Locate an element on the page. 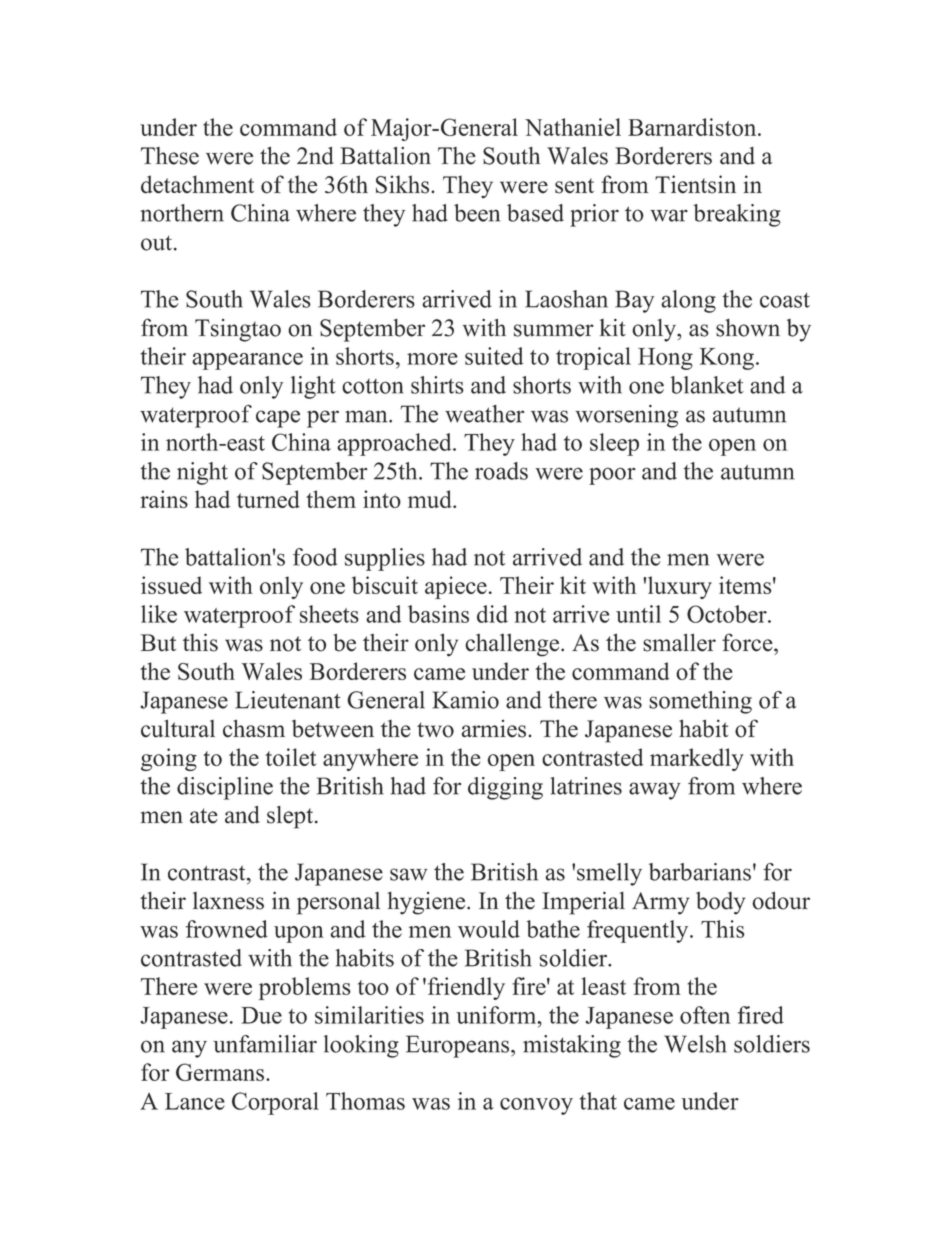 This image has width=952, height=1233. mud is located at coordinates (431, 499).
